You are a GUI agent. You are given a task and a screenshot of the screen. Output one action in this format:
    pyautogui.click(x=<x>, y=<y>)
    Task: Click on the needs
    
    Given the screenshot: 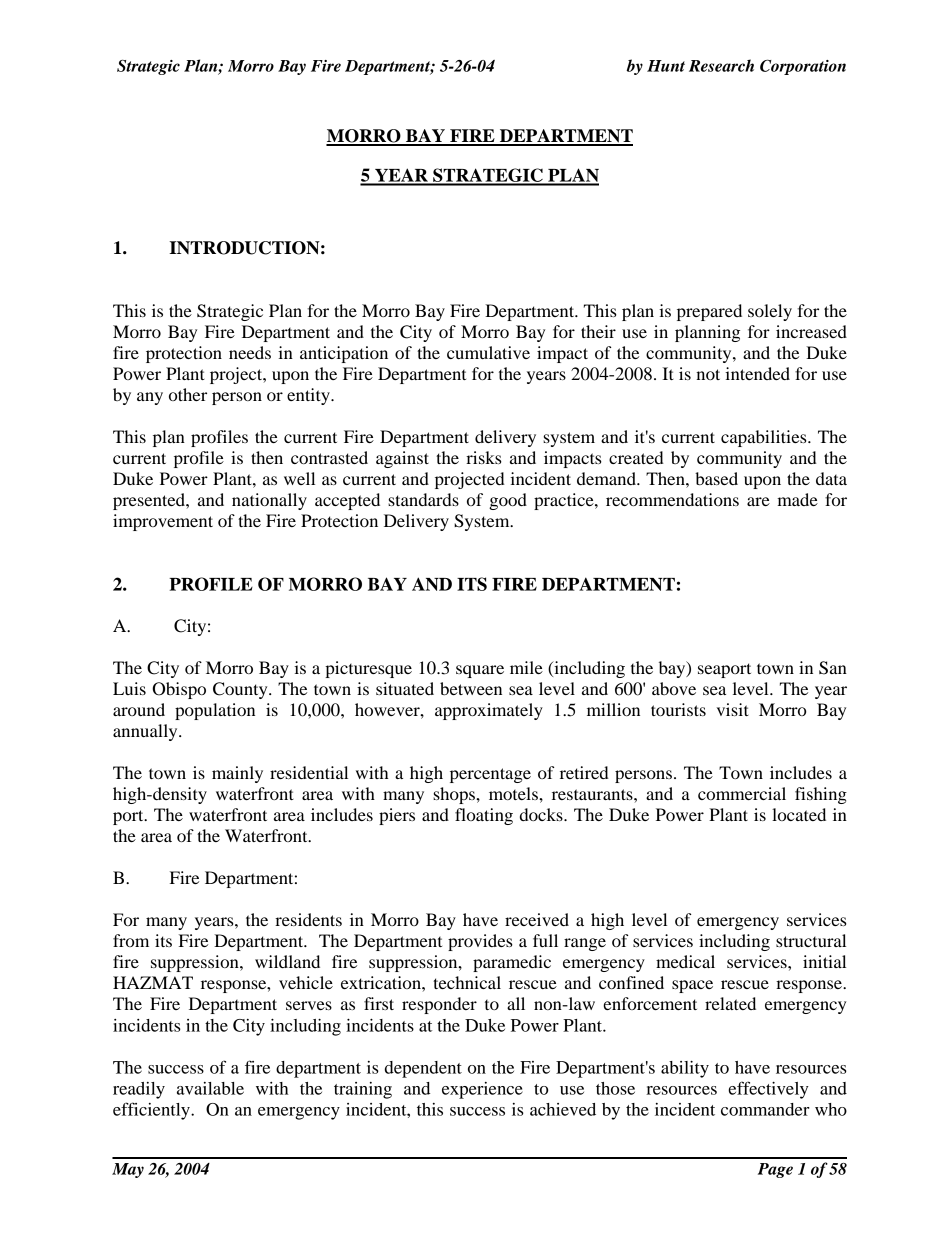 What is the action you would take?
    pyautogui.click(x=250, y=352)
